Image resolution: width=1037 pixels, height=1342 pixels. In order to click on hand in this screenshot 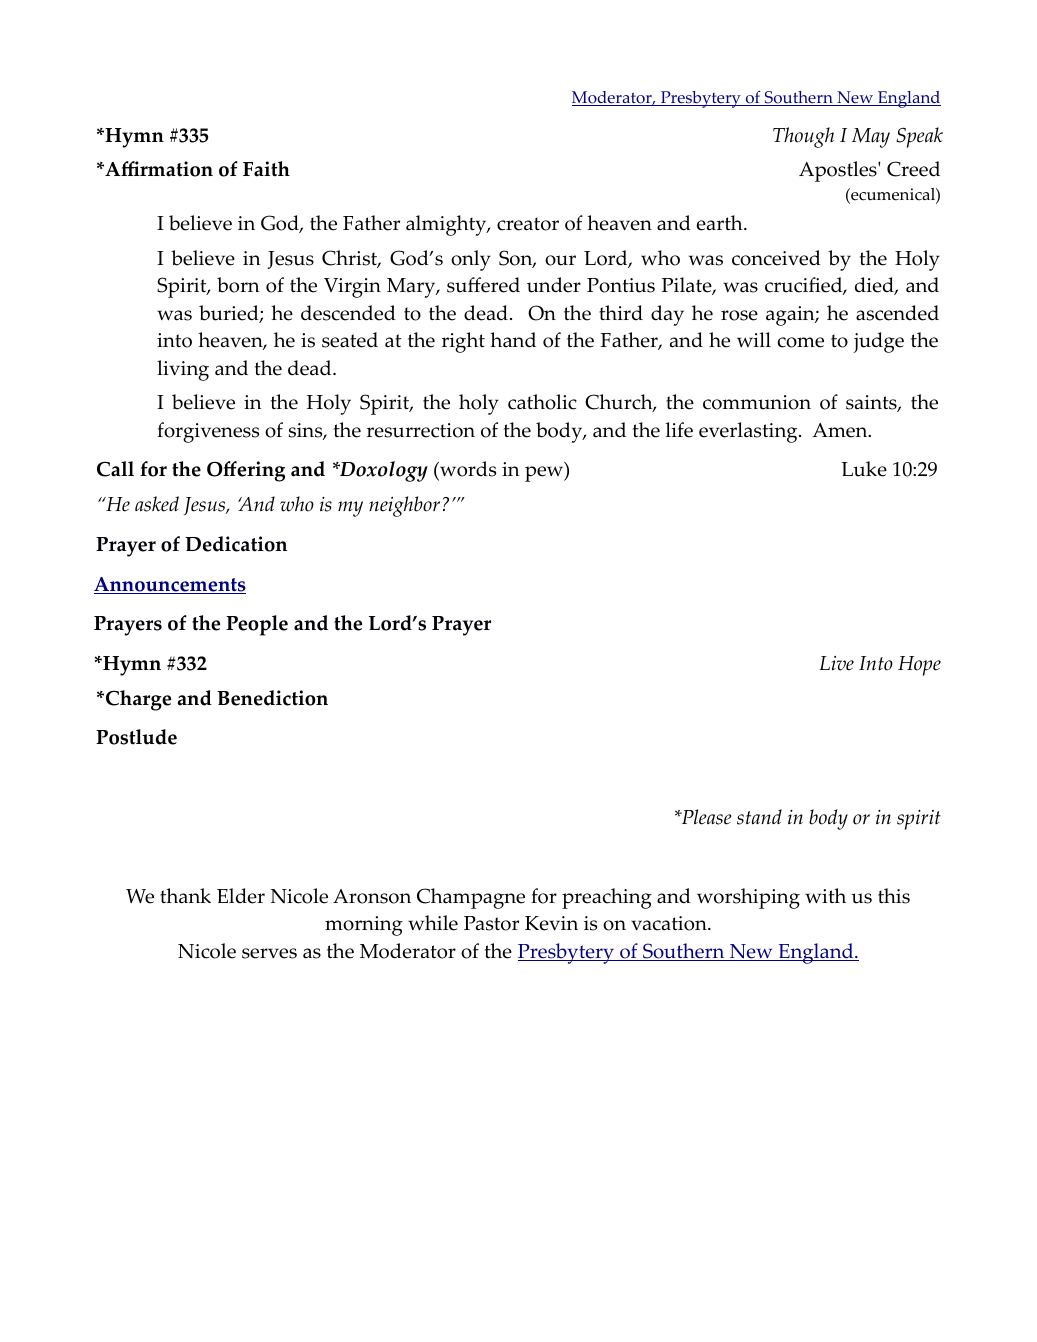, I will do `click(513, 340)`.
